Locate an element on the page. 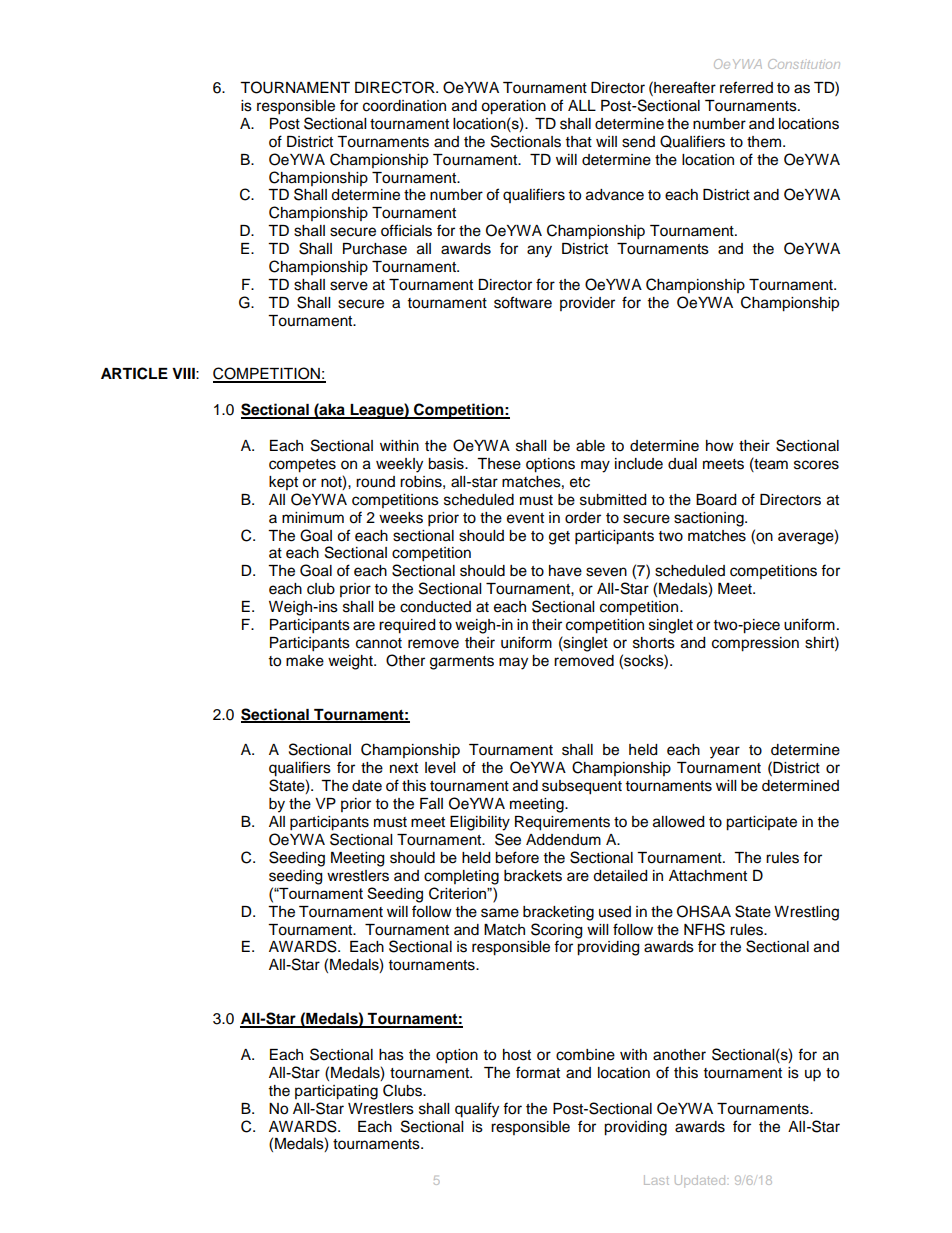  operation is located at coordinates (513, 107).
